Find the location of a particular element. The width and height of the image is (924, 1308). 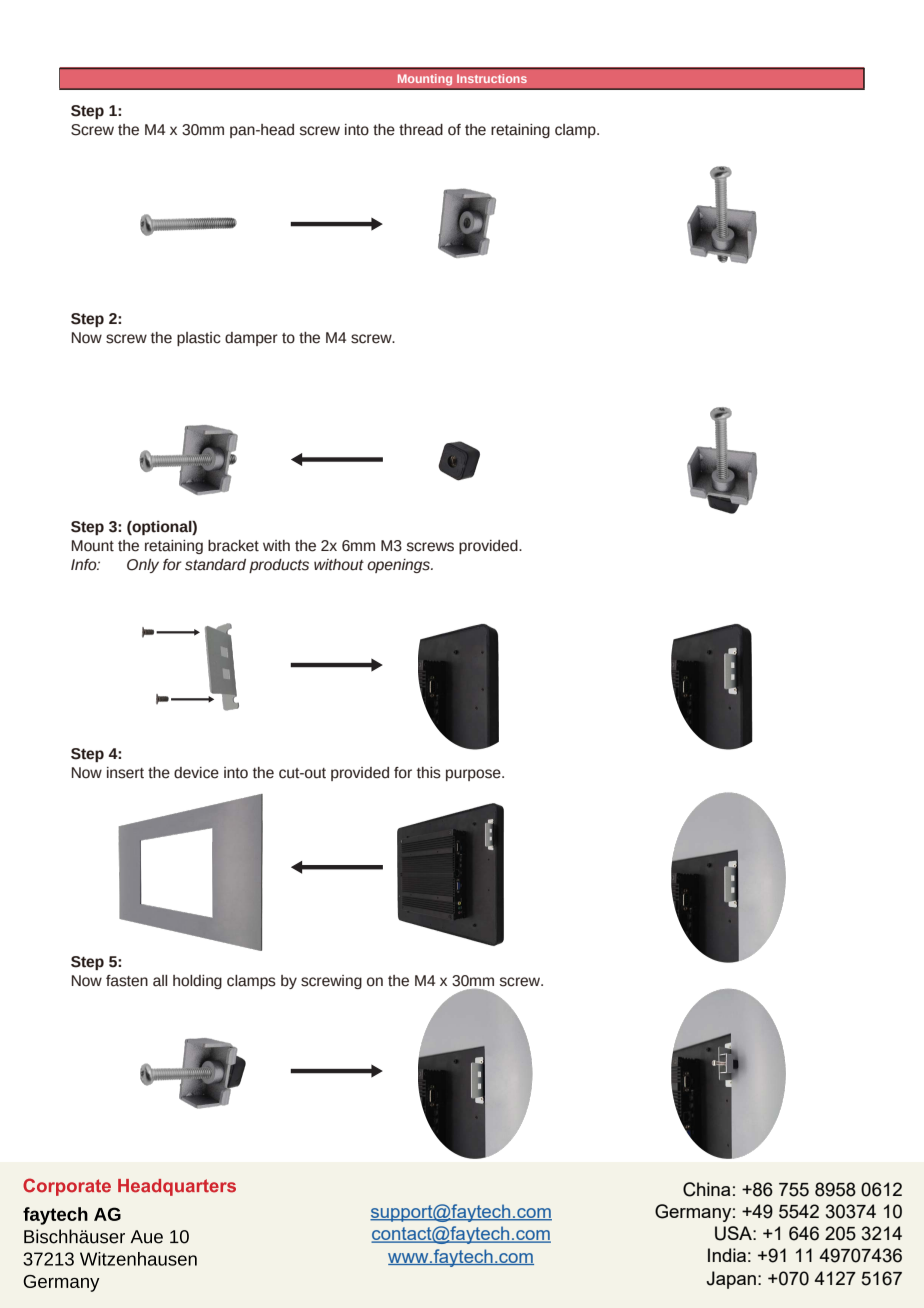

openings is located at coordinates (399, 566).
